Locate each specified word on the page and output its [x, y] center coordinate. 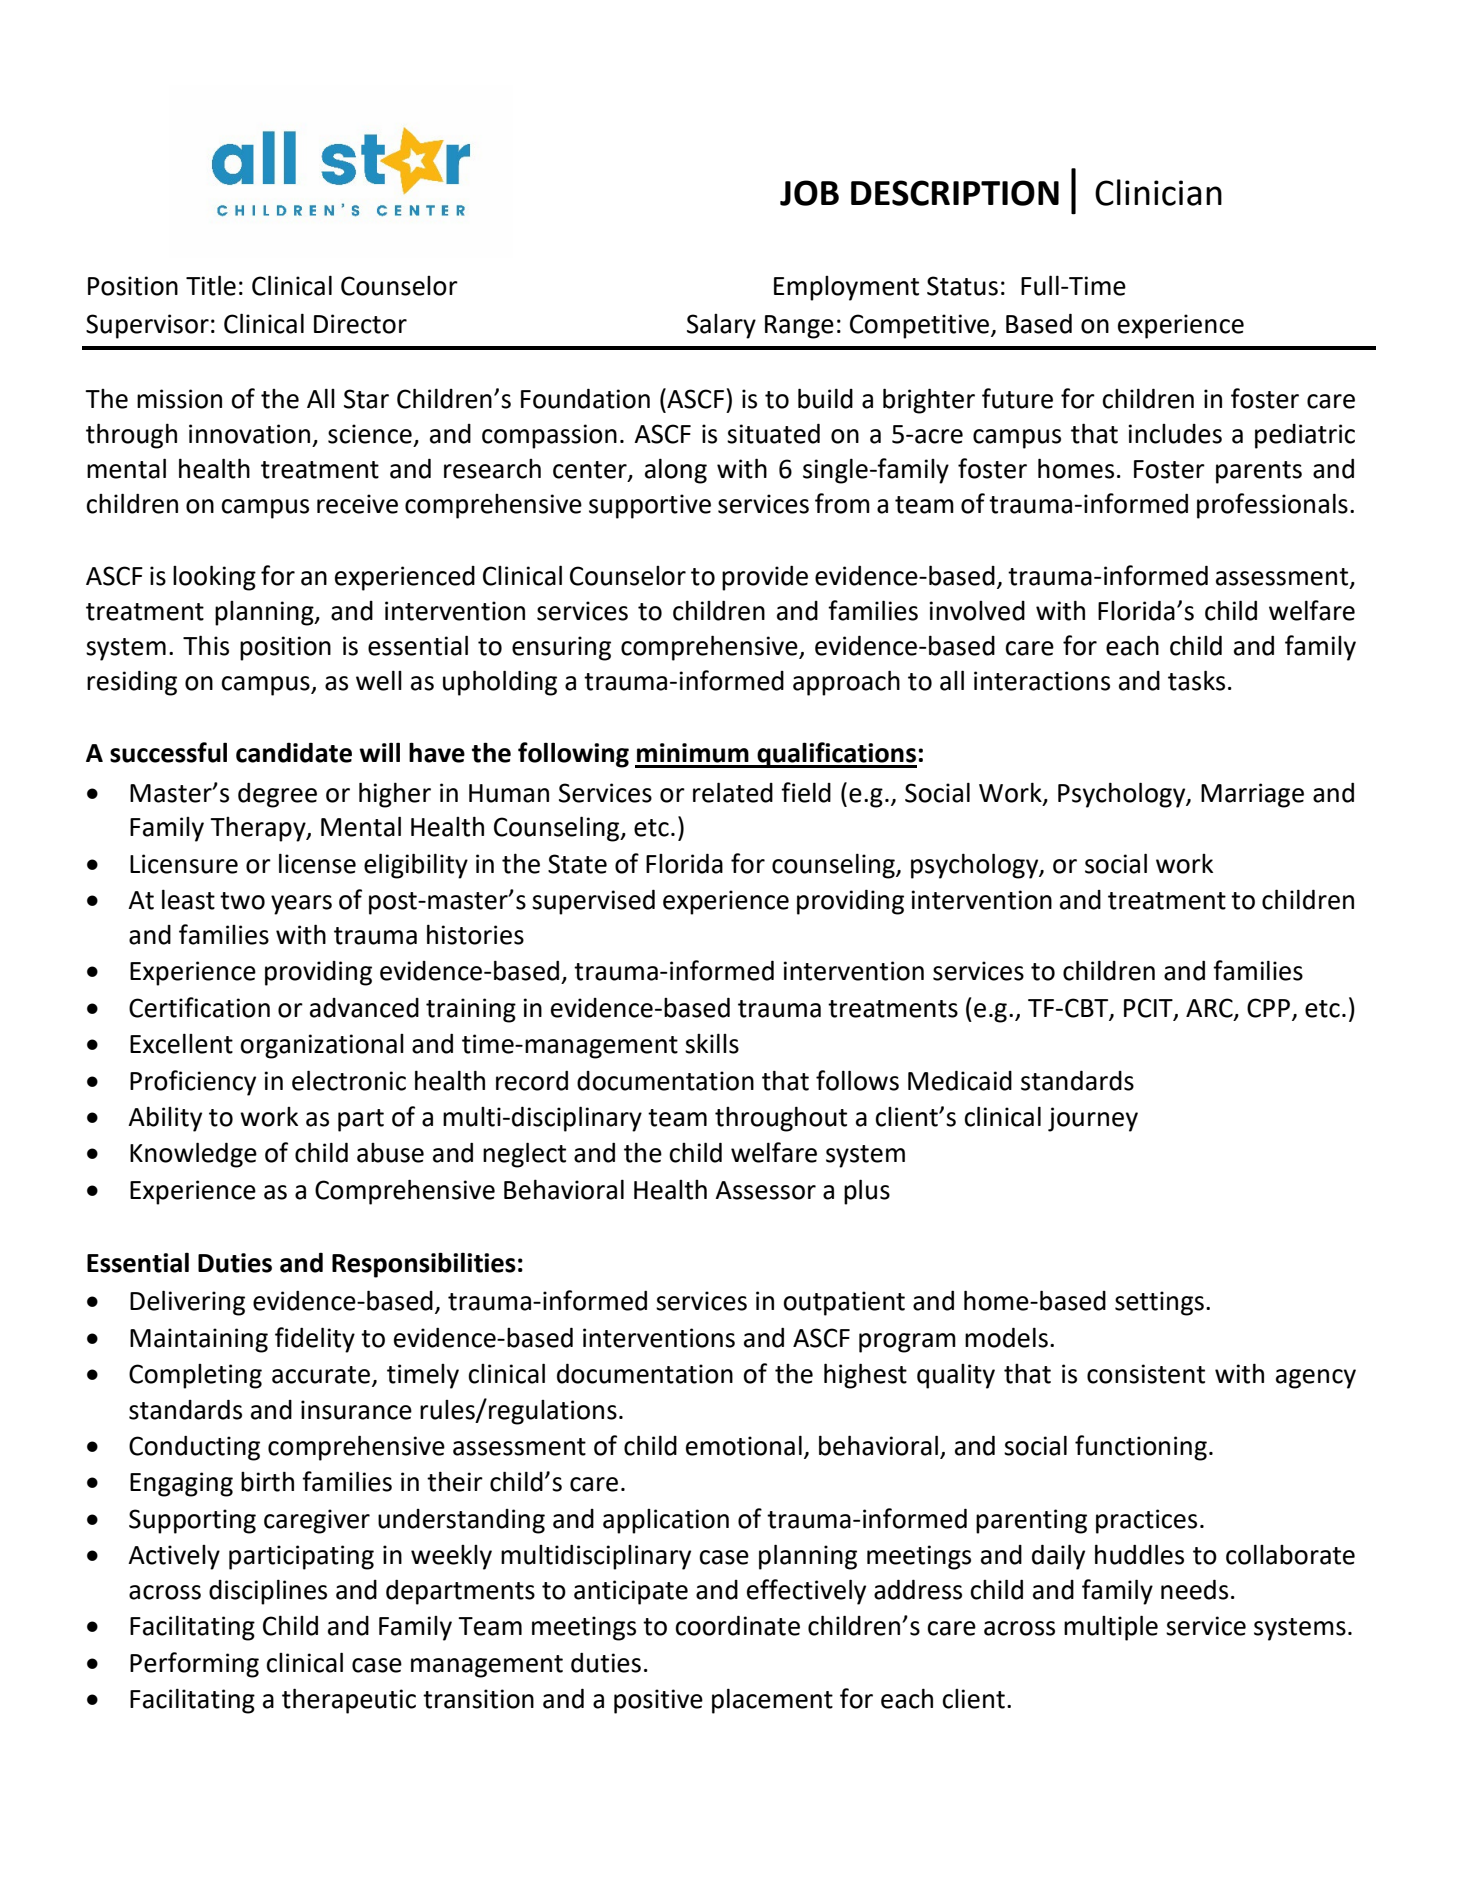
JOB [809, 193]
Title [211, 285]
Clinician [1158, 192]
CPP [1268, 1008]
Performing [194, 1665]
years [301, 905]
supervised [593, 902]
